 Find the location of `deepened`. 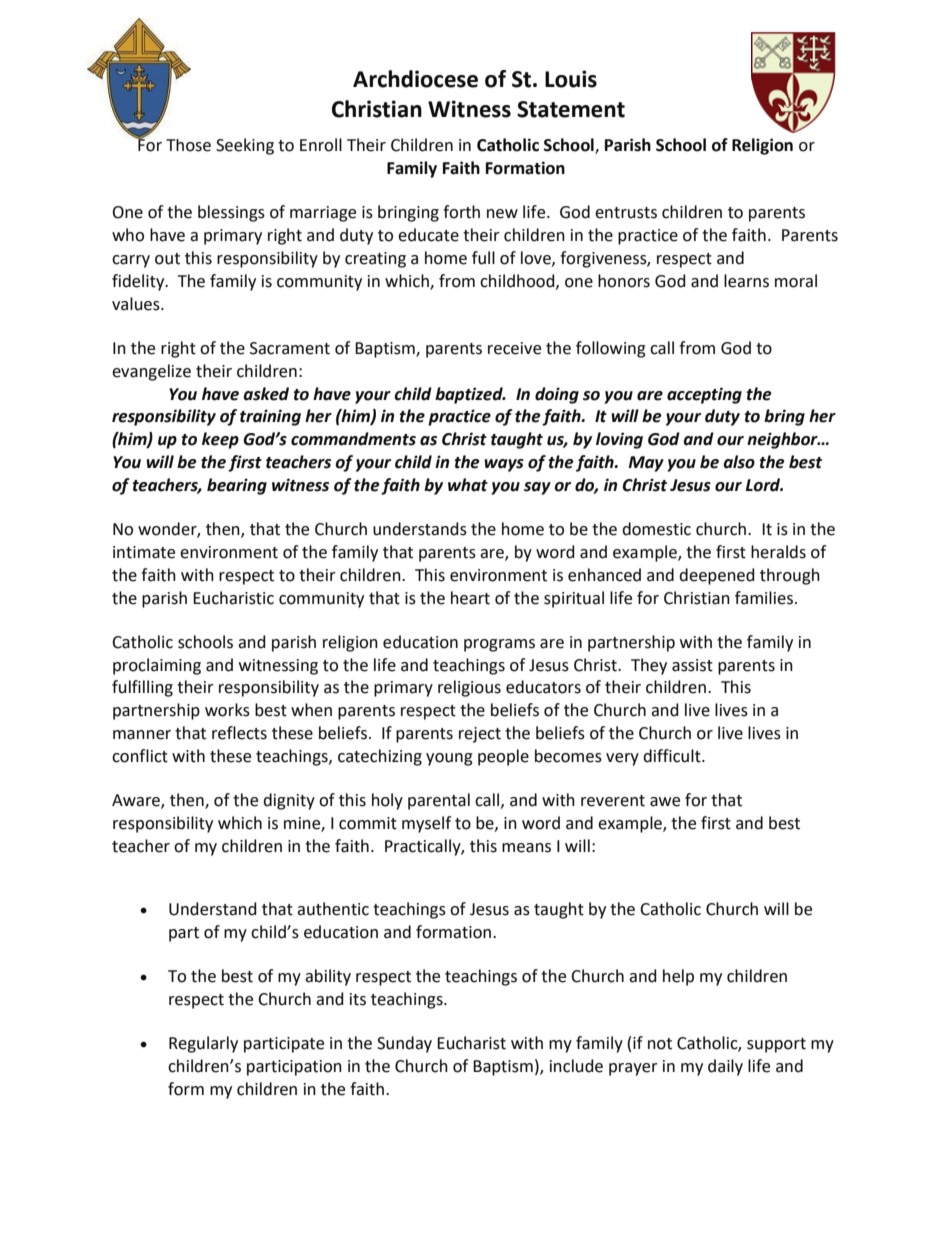

deepened is located at coordinates (717, 576).
